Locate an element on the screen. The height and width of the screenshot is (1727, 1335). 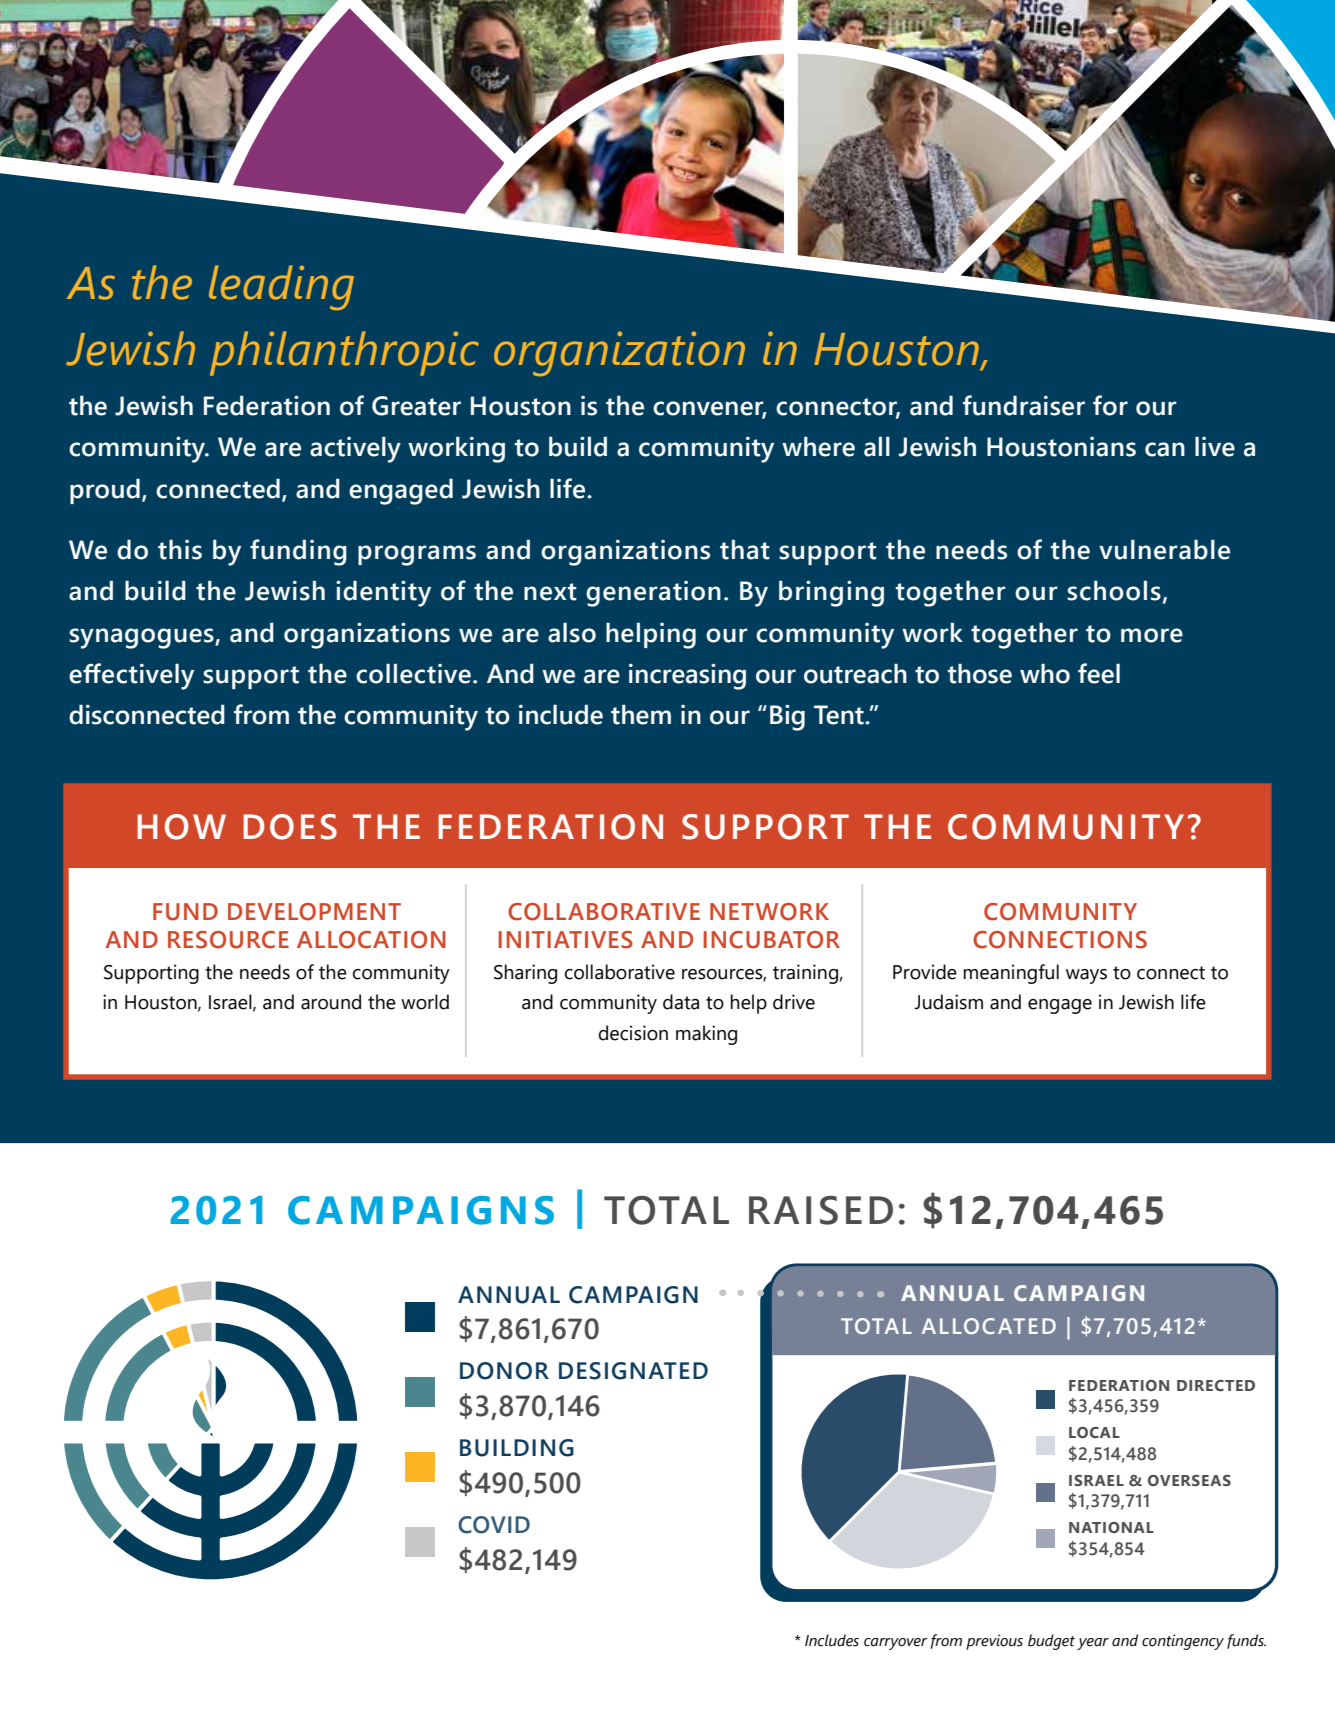
ways is located at coordinates (1086, 976).
